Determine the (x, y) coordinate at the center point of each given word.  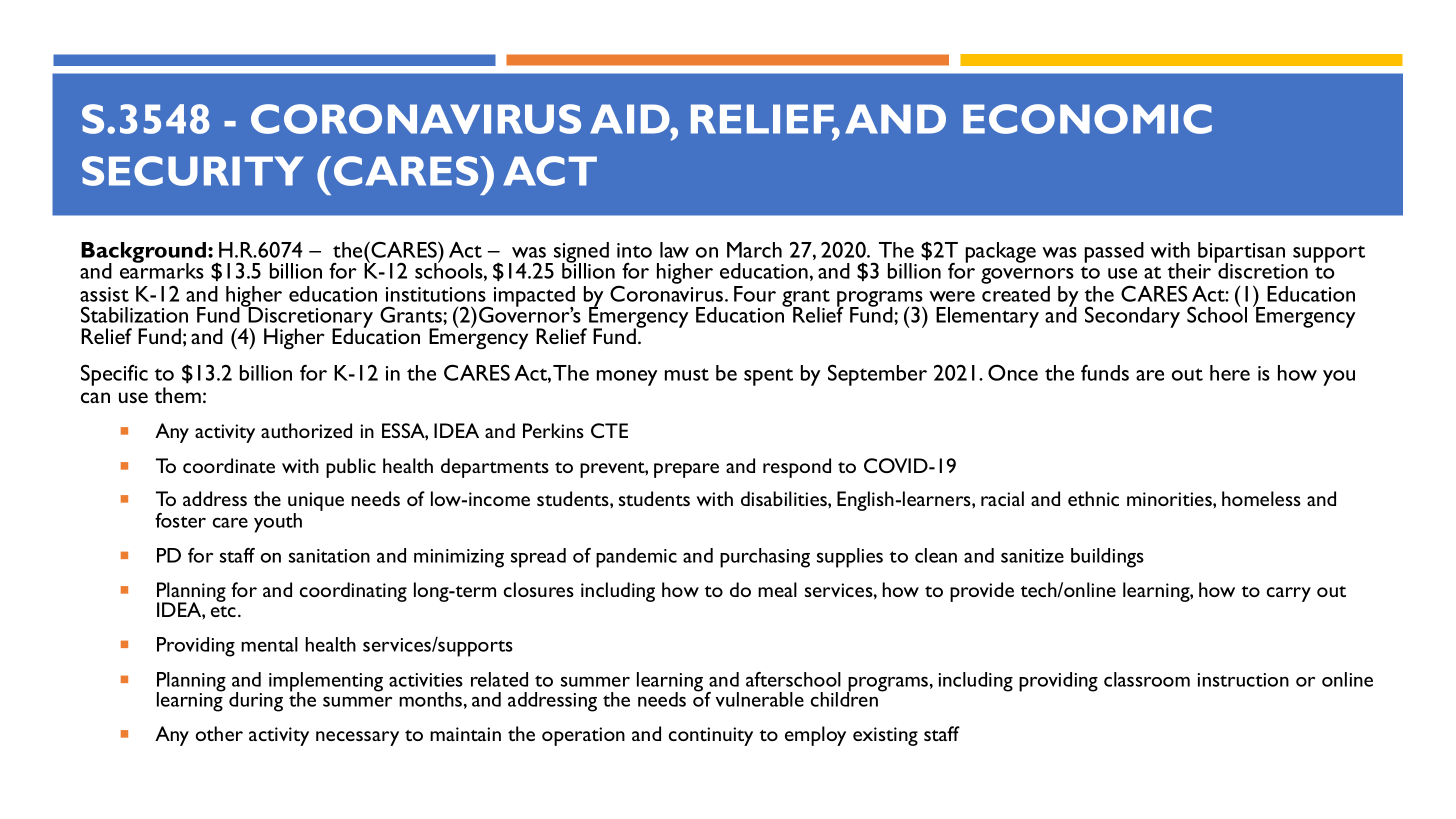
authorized (306, 430)
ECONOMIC (1087, 119)
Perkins (553, 430)
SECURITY (193, 171)
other (219, 733)
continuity (711, 736)
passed (1114, 252)
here (1230, 373)
